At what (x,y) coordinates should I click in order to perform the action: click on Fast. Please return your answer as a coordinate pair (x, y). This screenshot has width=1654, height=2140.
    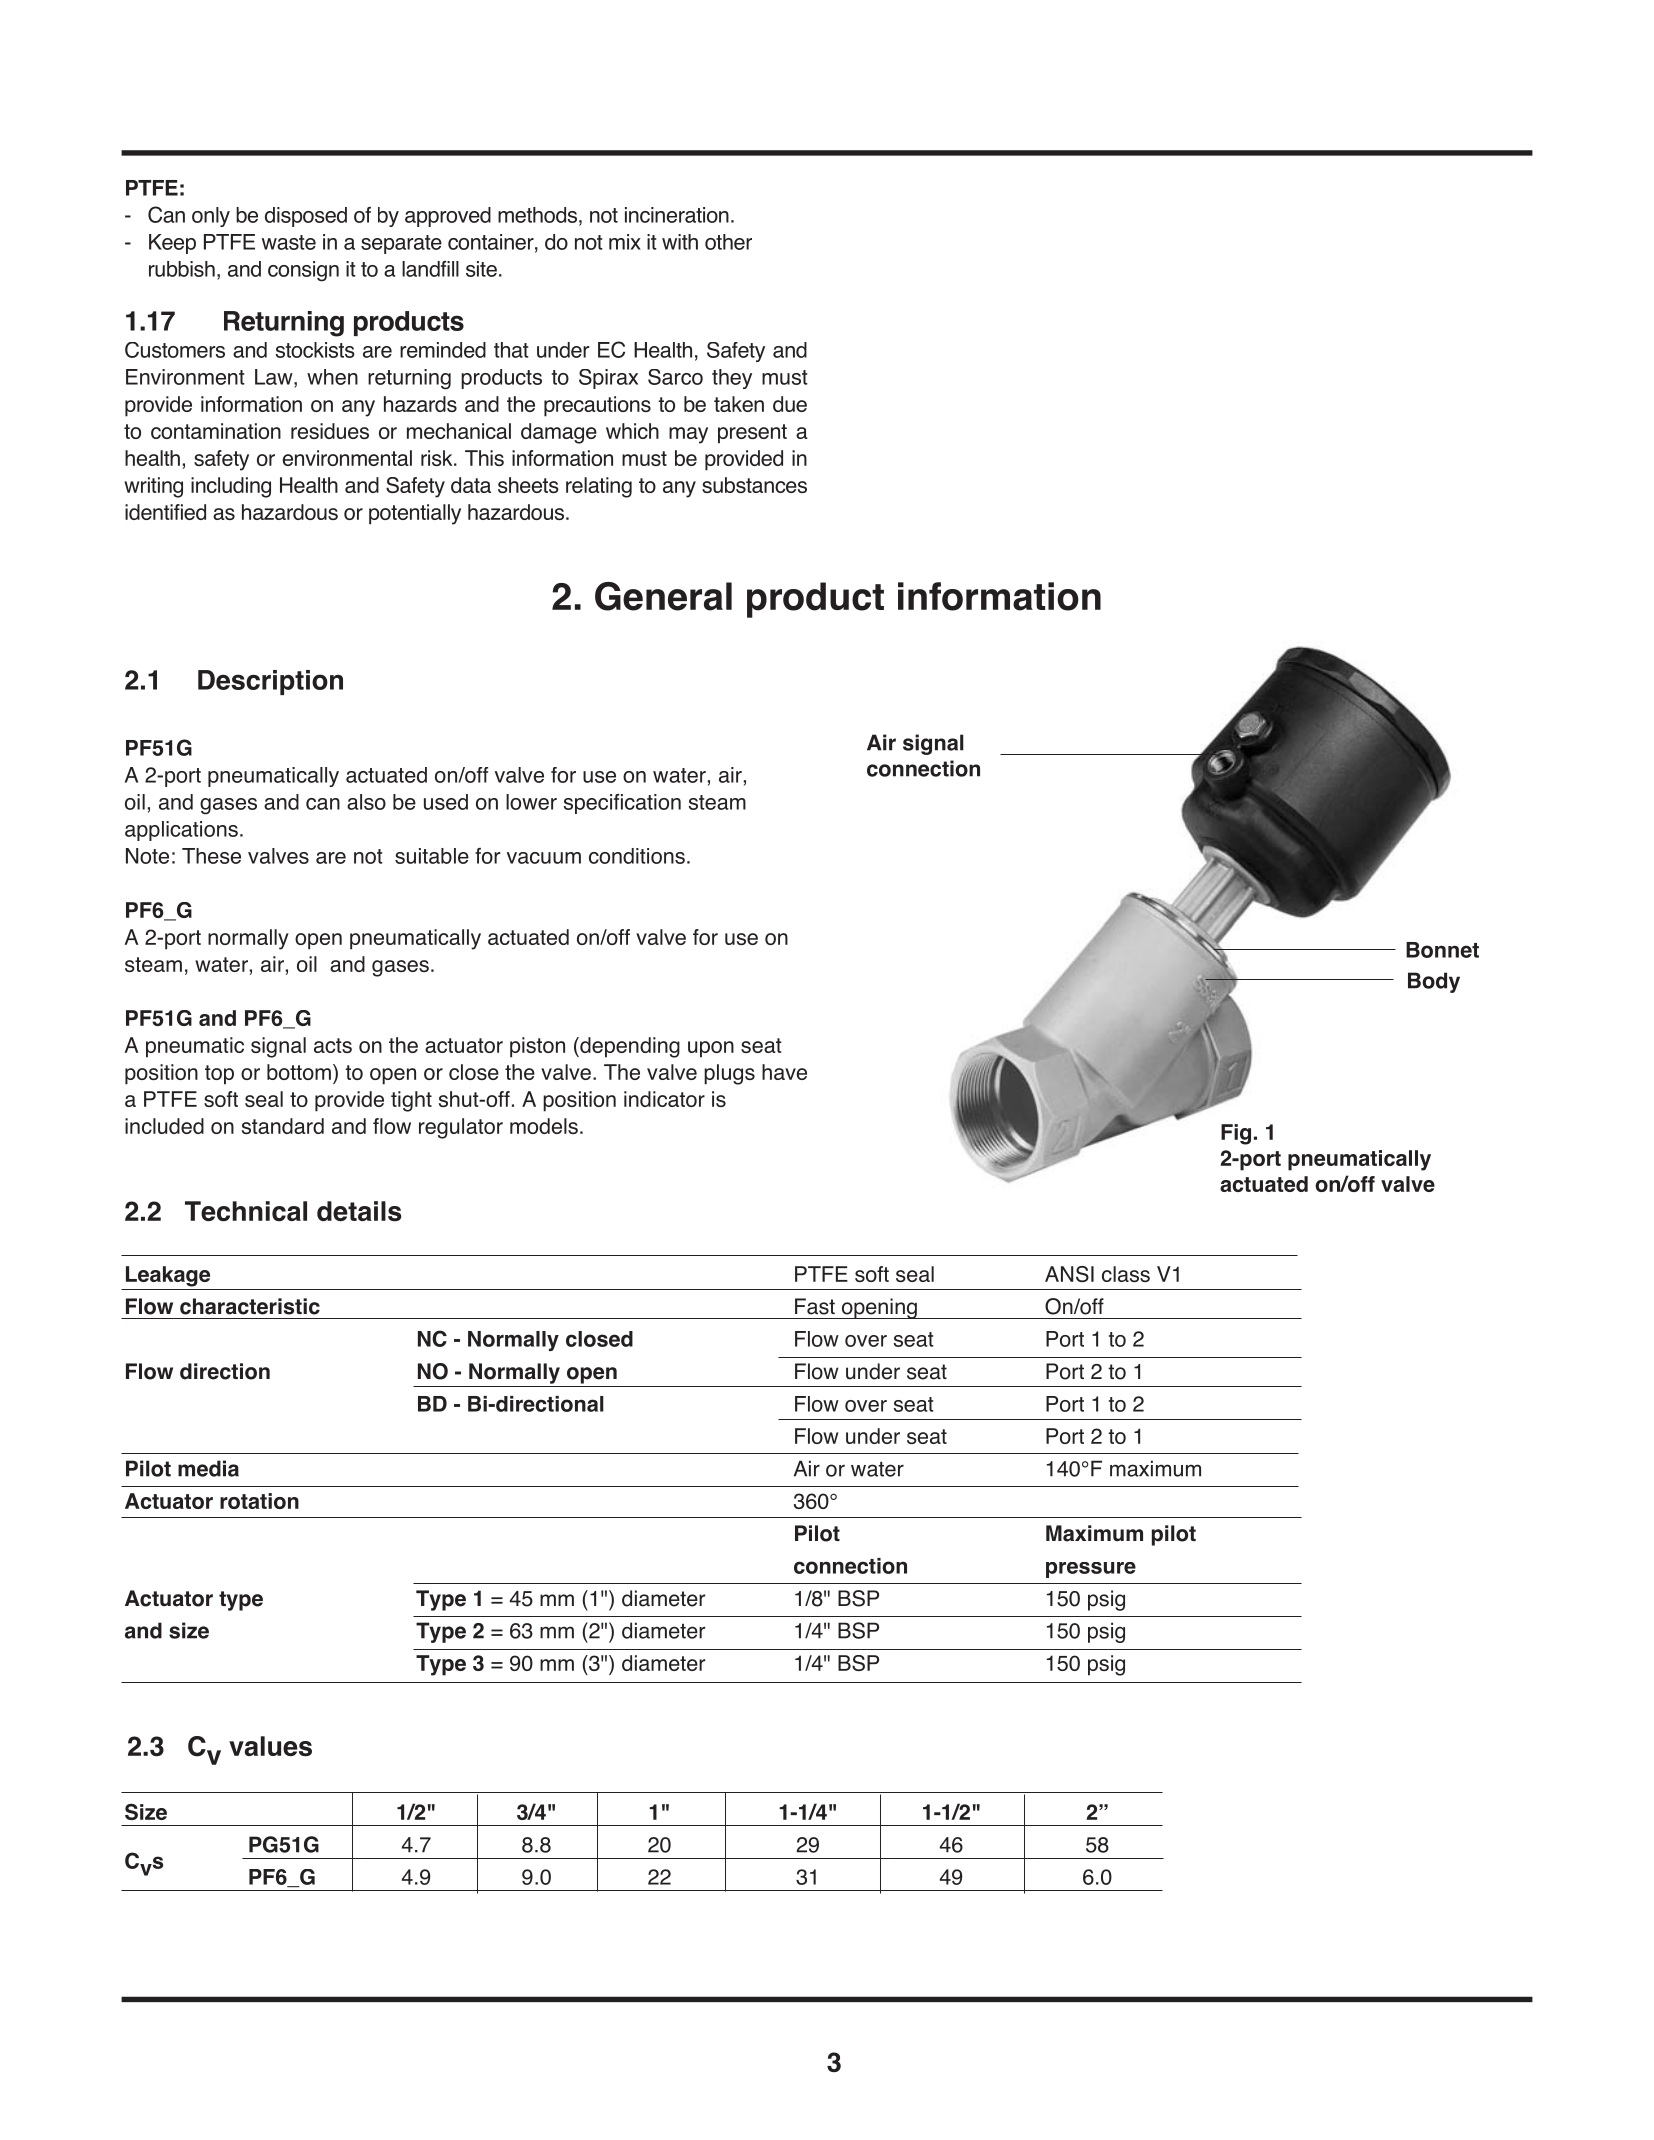
    Looking at the image, I should click on (815, 1306).
